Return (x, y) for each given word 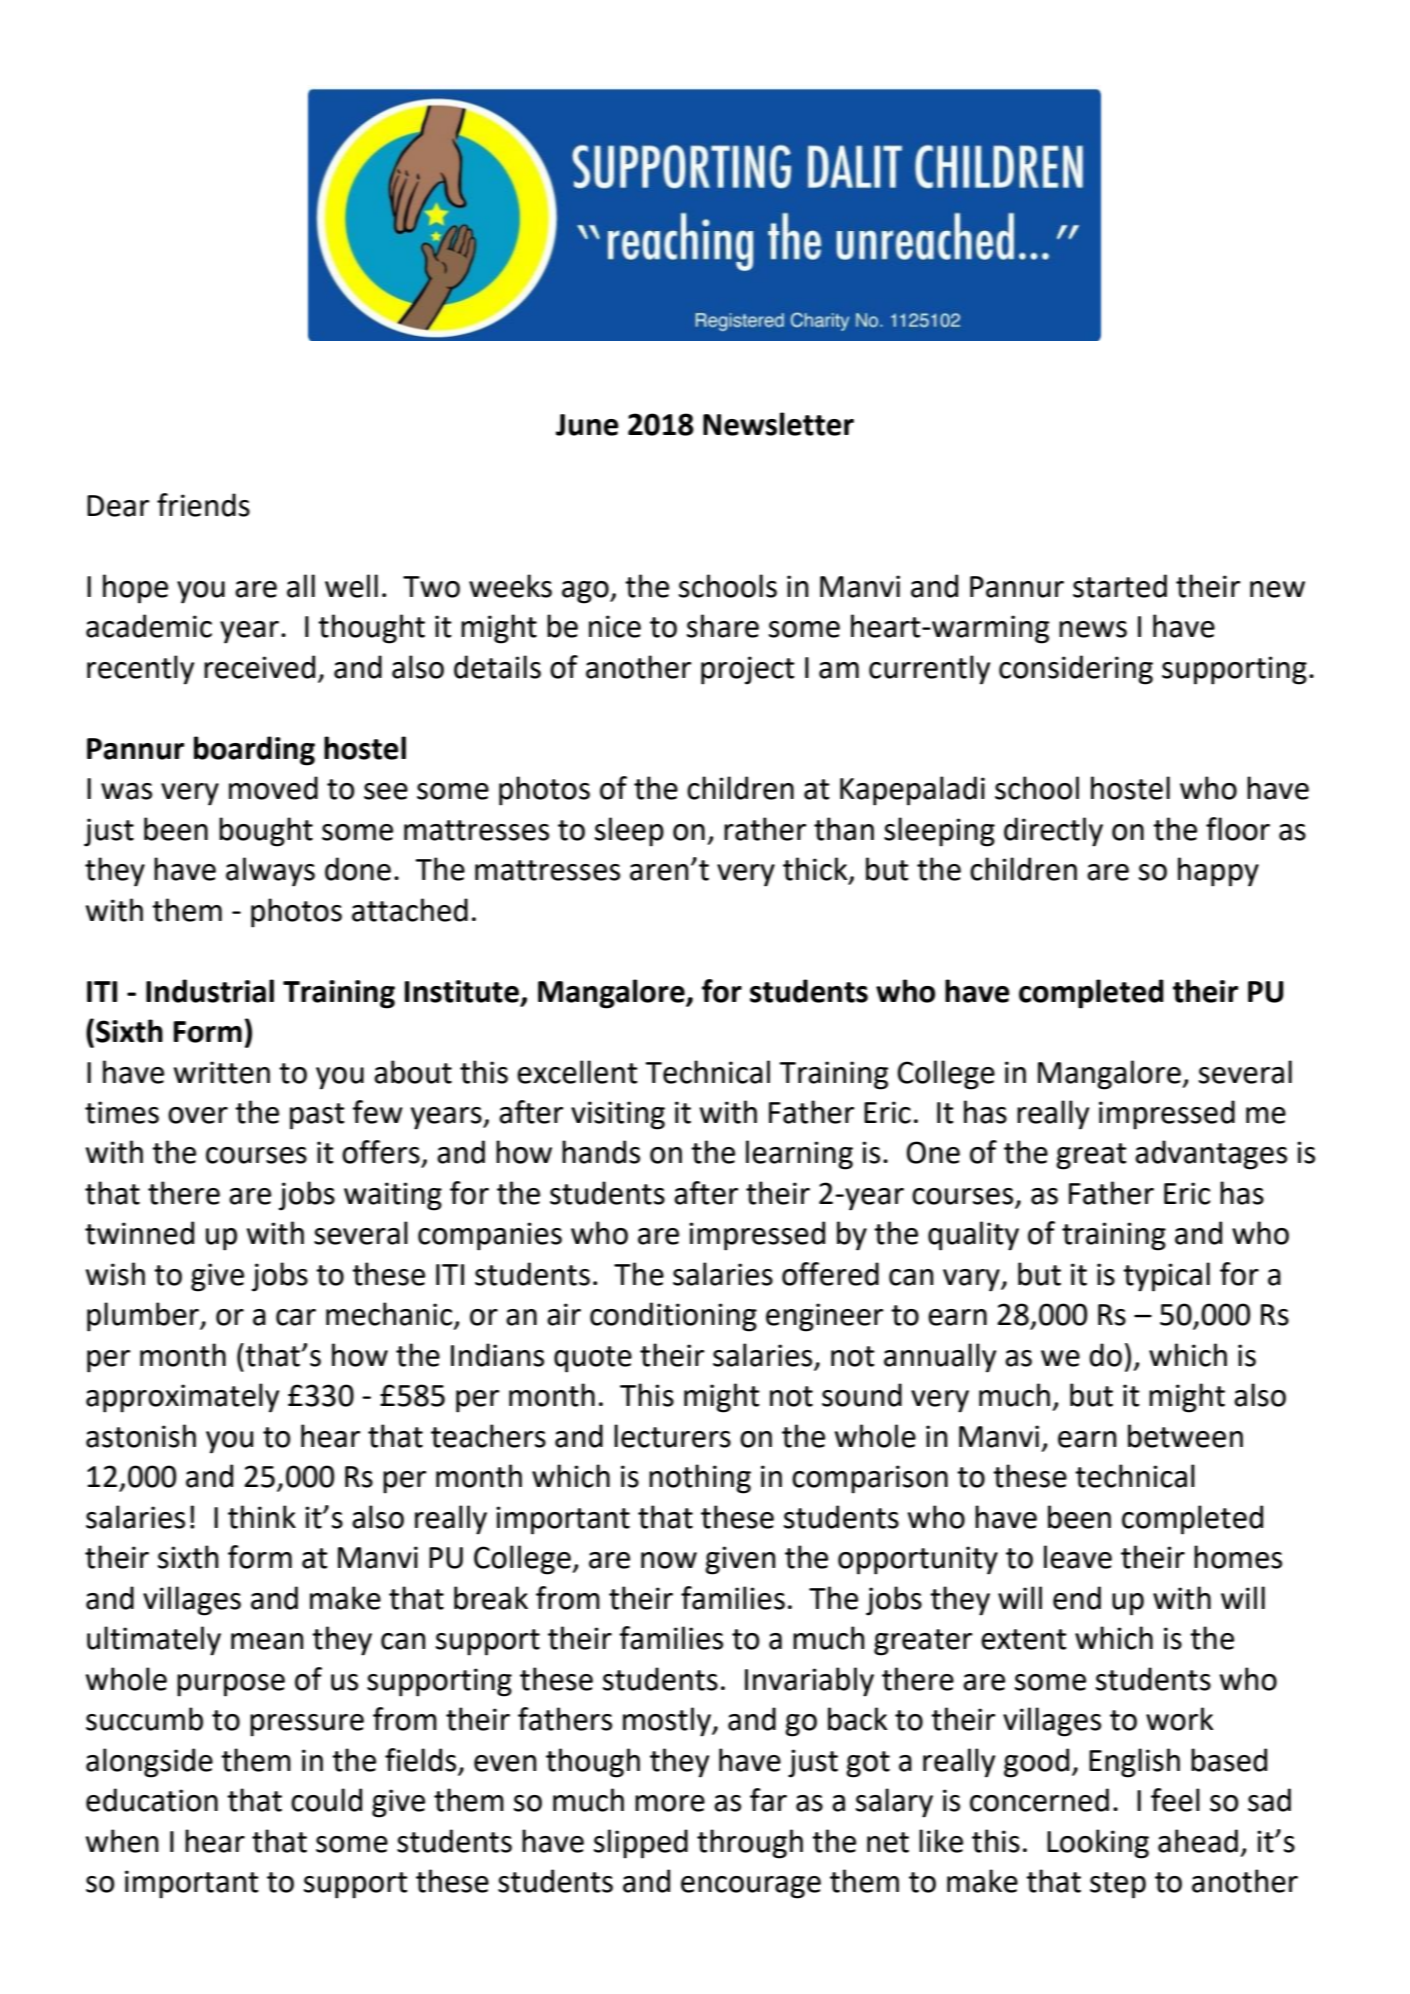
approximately (182, 1398)
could (326, 1800)
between (1185, 1436)
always (270, 872)
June (587, 425)
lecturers (672, 1436)
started (1120, 586)
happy (1218, 872)
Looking (1098, 1844)
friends (203, 505)
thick (816, 870)
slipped (641, 1844)
